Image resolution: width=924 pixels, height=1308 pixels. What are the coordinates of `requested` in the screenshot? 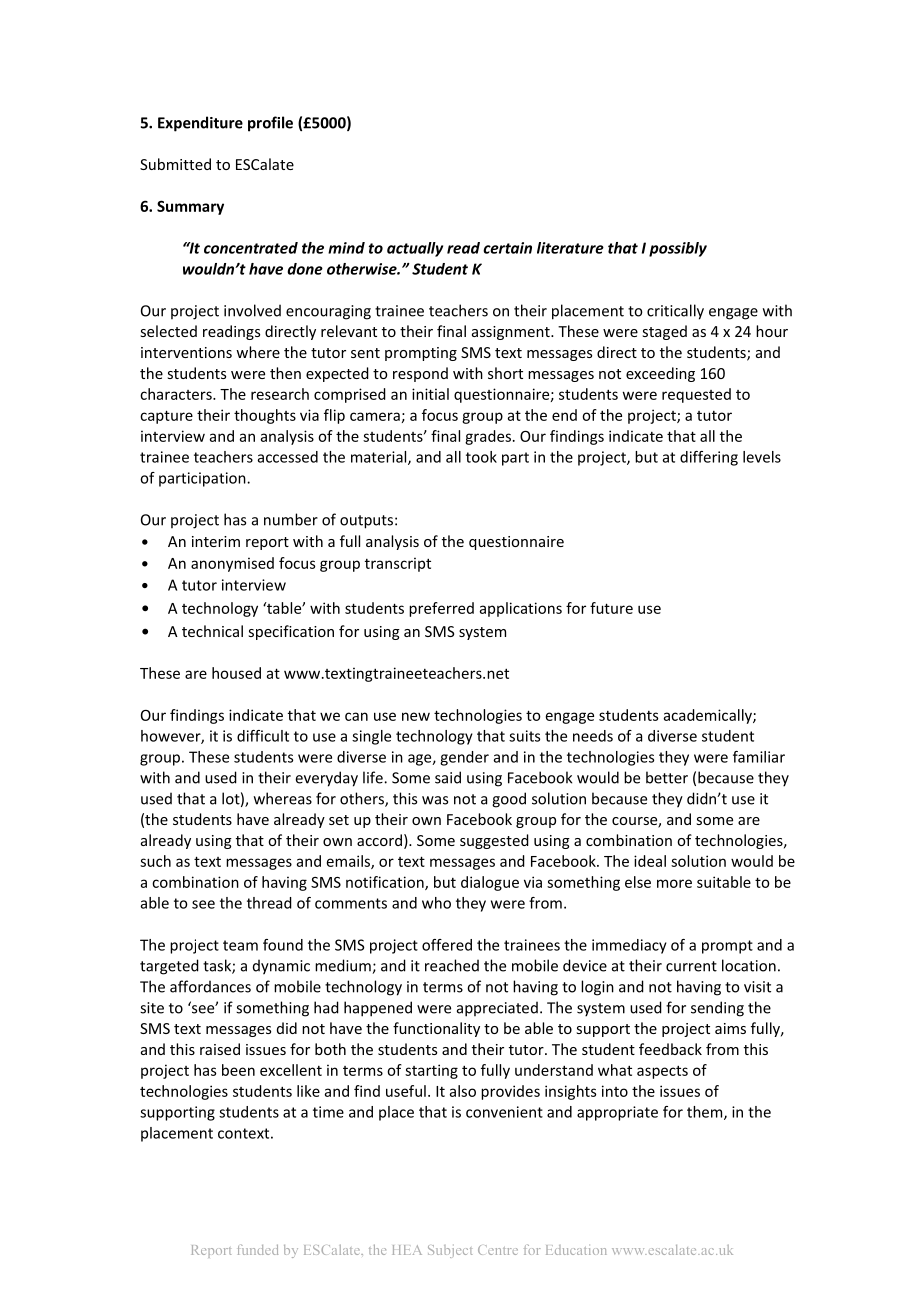 It's located at (696, 395).
